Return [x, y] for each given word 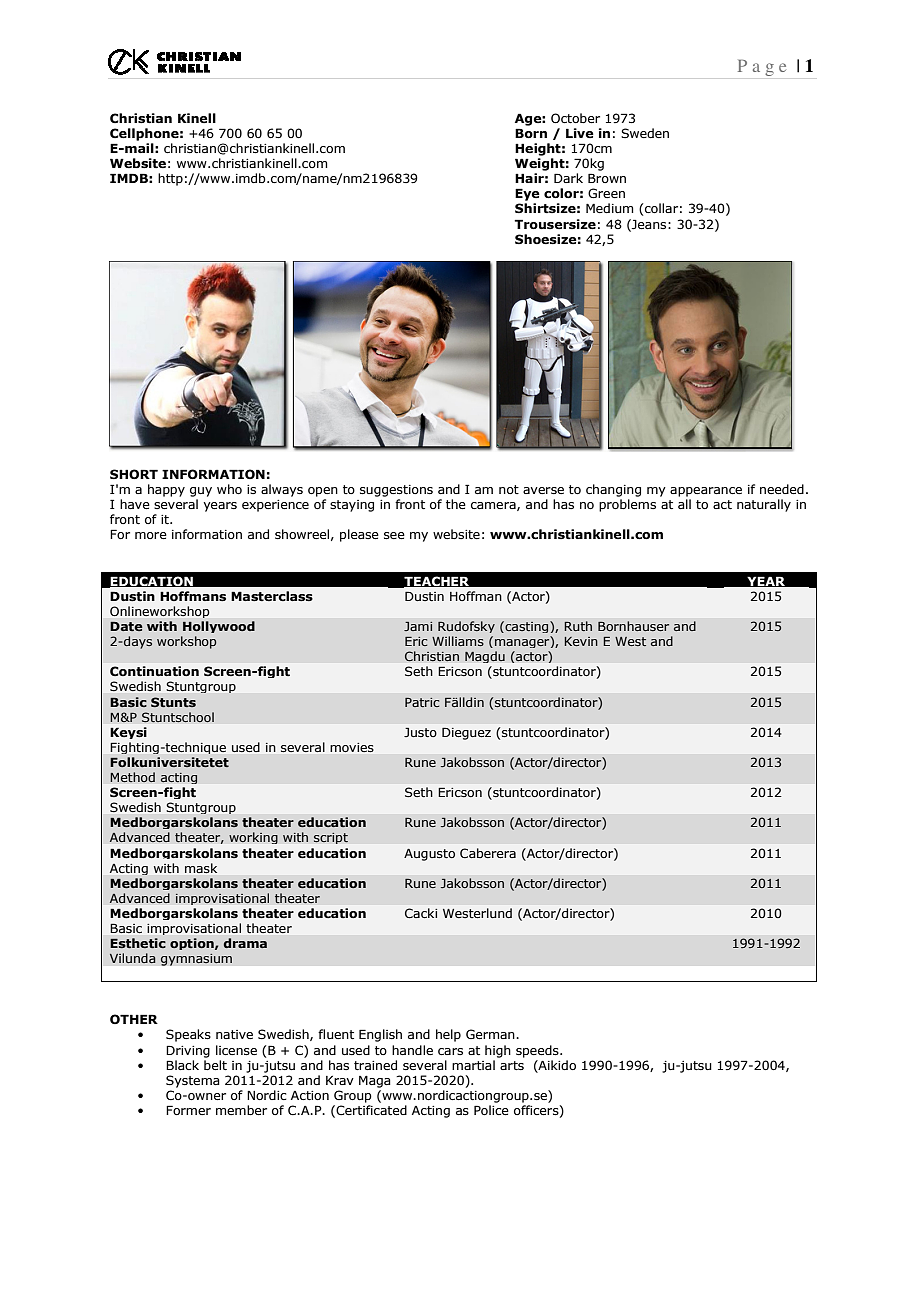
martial [473, 1065]
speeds [538, 1051]
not [509, 489]
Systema [193, 1081]
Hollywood [219, 627]
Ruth [578, 626]
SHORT [134, 474]
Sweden [645, 133]
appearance [706, 492]
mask [201, 868]
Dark [568, 178]
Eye [527, 194]
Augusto [429, 855]
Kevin [581, 641]
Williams [458, 641]
